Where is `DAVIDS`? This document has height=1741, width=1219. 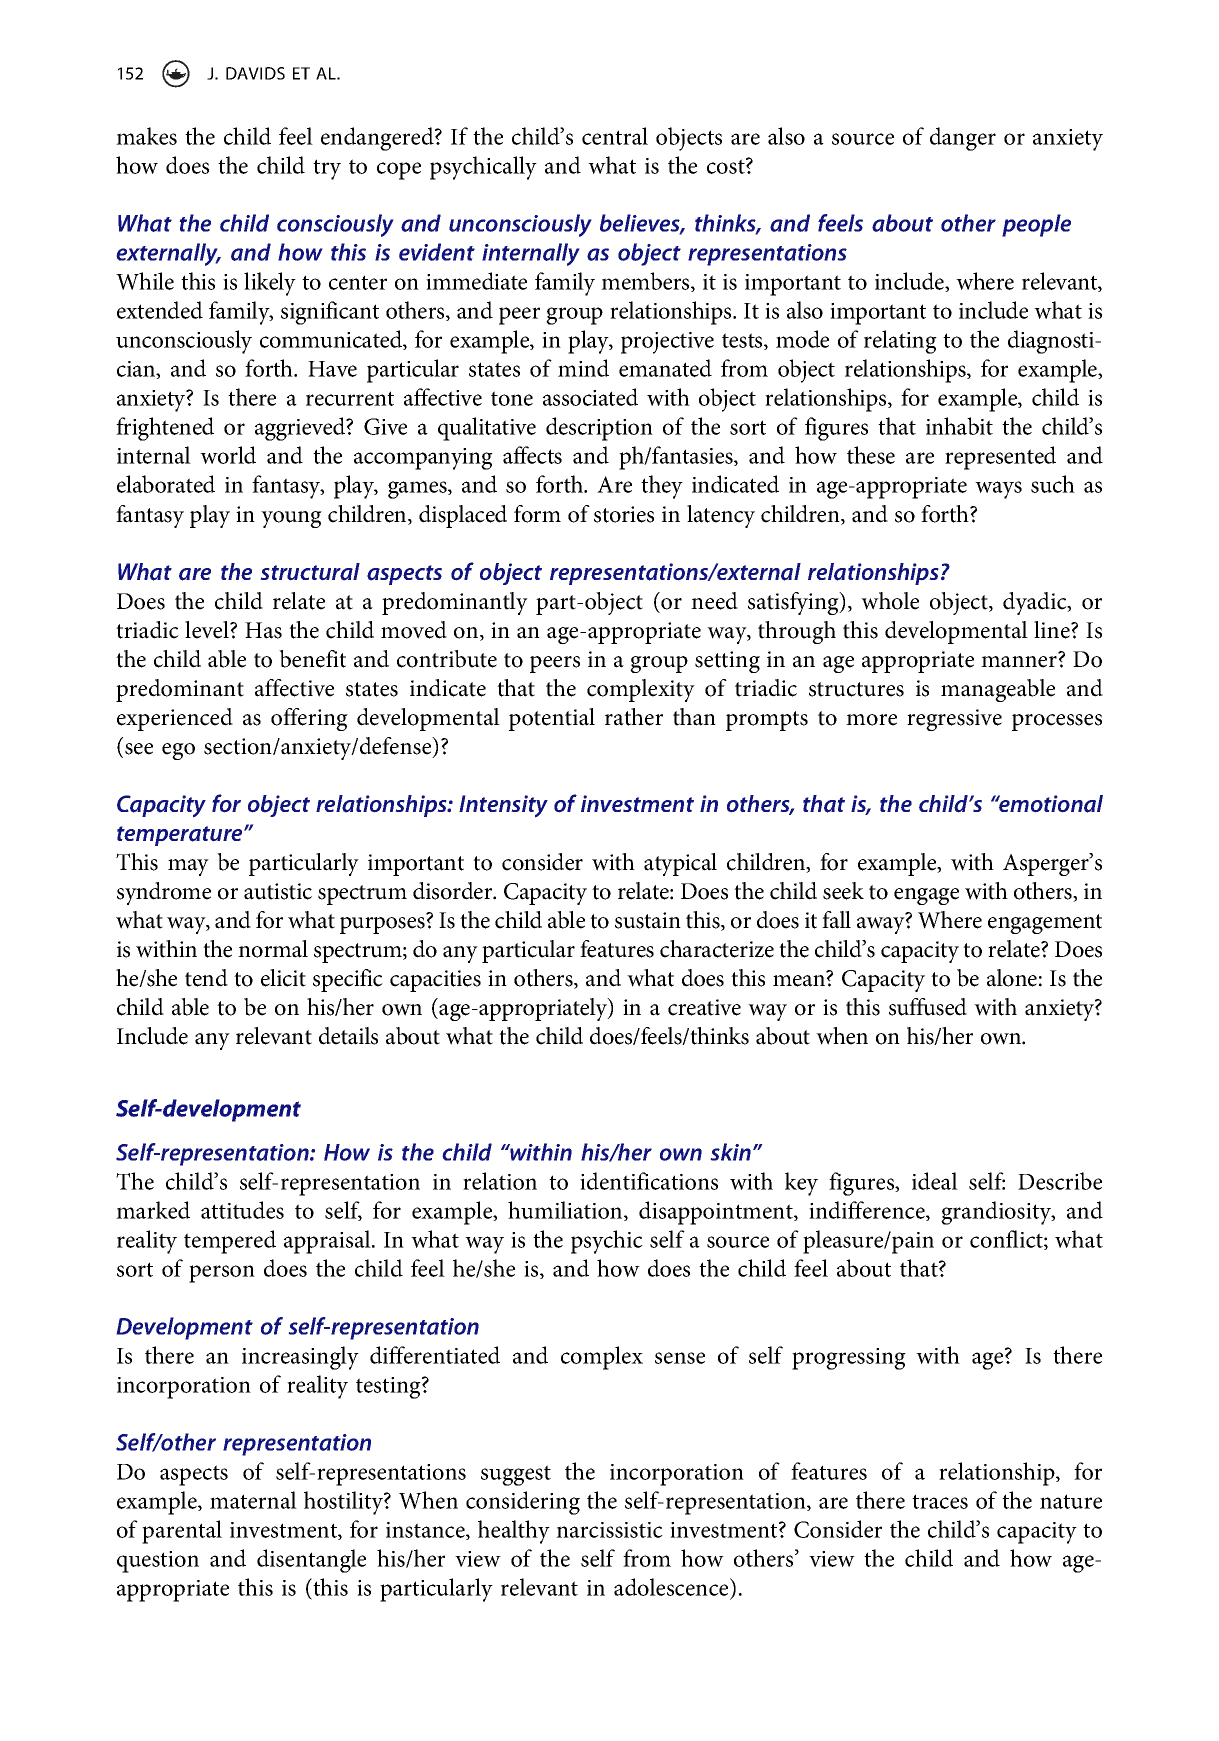
DAVIDS is located at coordinates (255, 73).
